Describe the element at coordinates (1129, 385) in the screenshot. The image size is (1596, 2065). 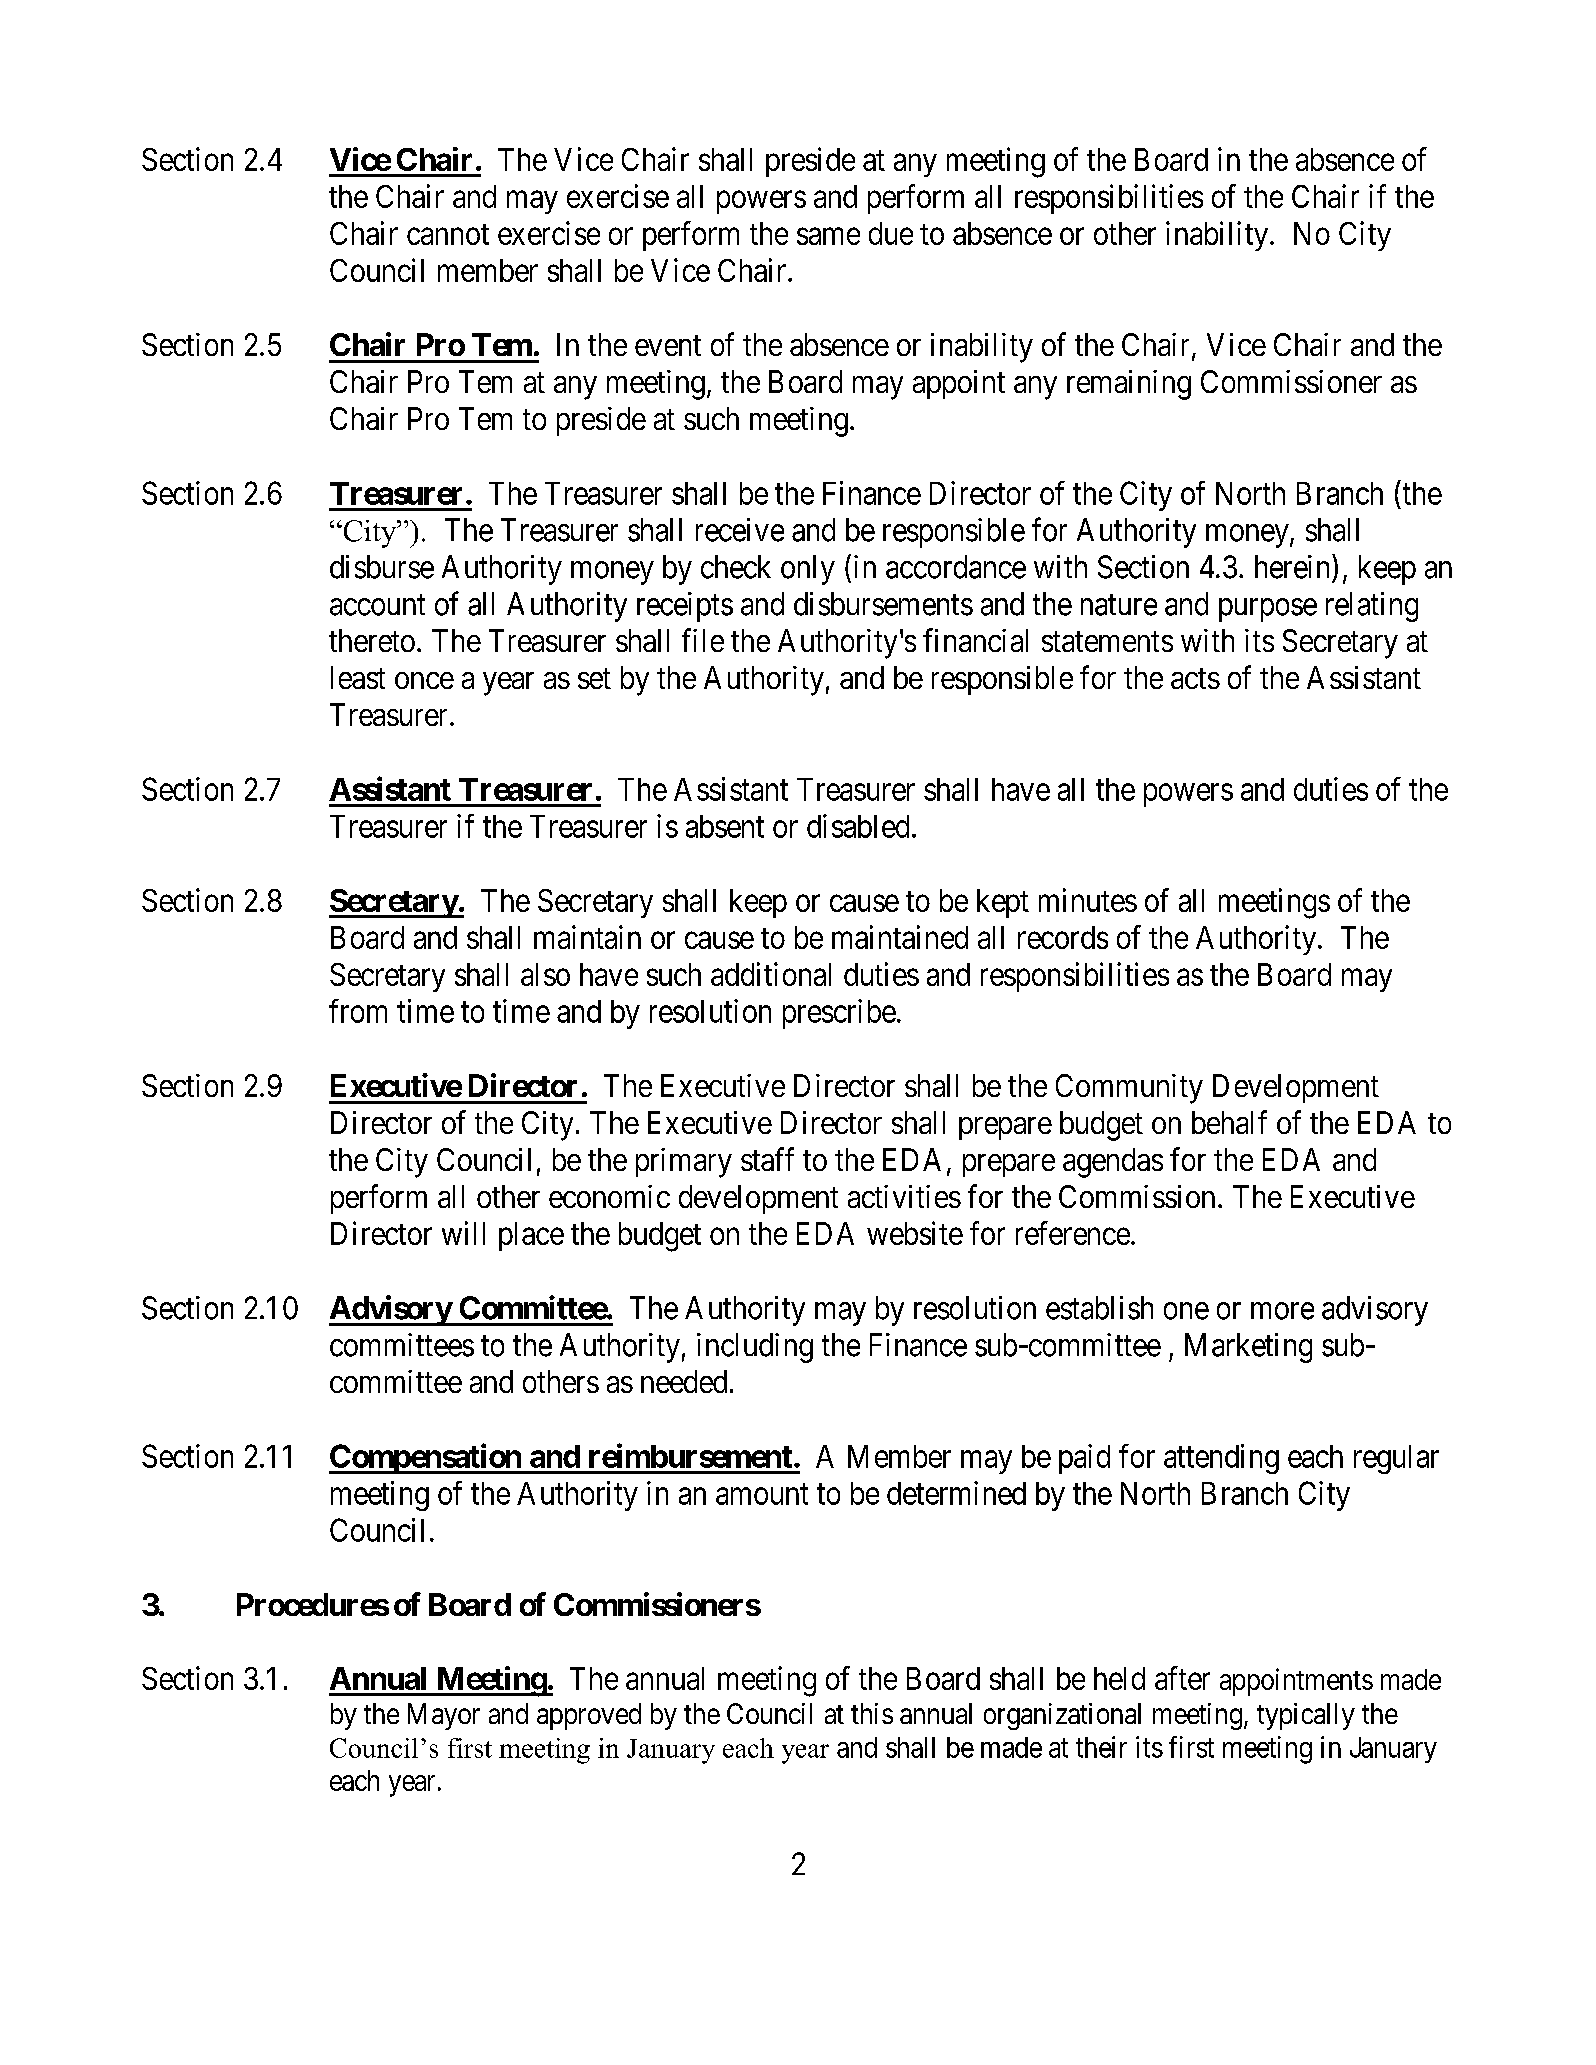
I see `remaining` at that location.
